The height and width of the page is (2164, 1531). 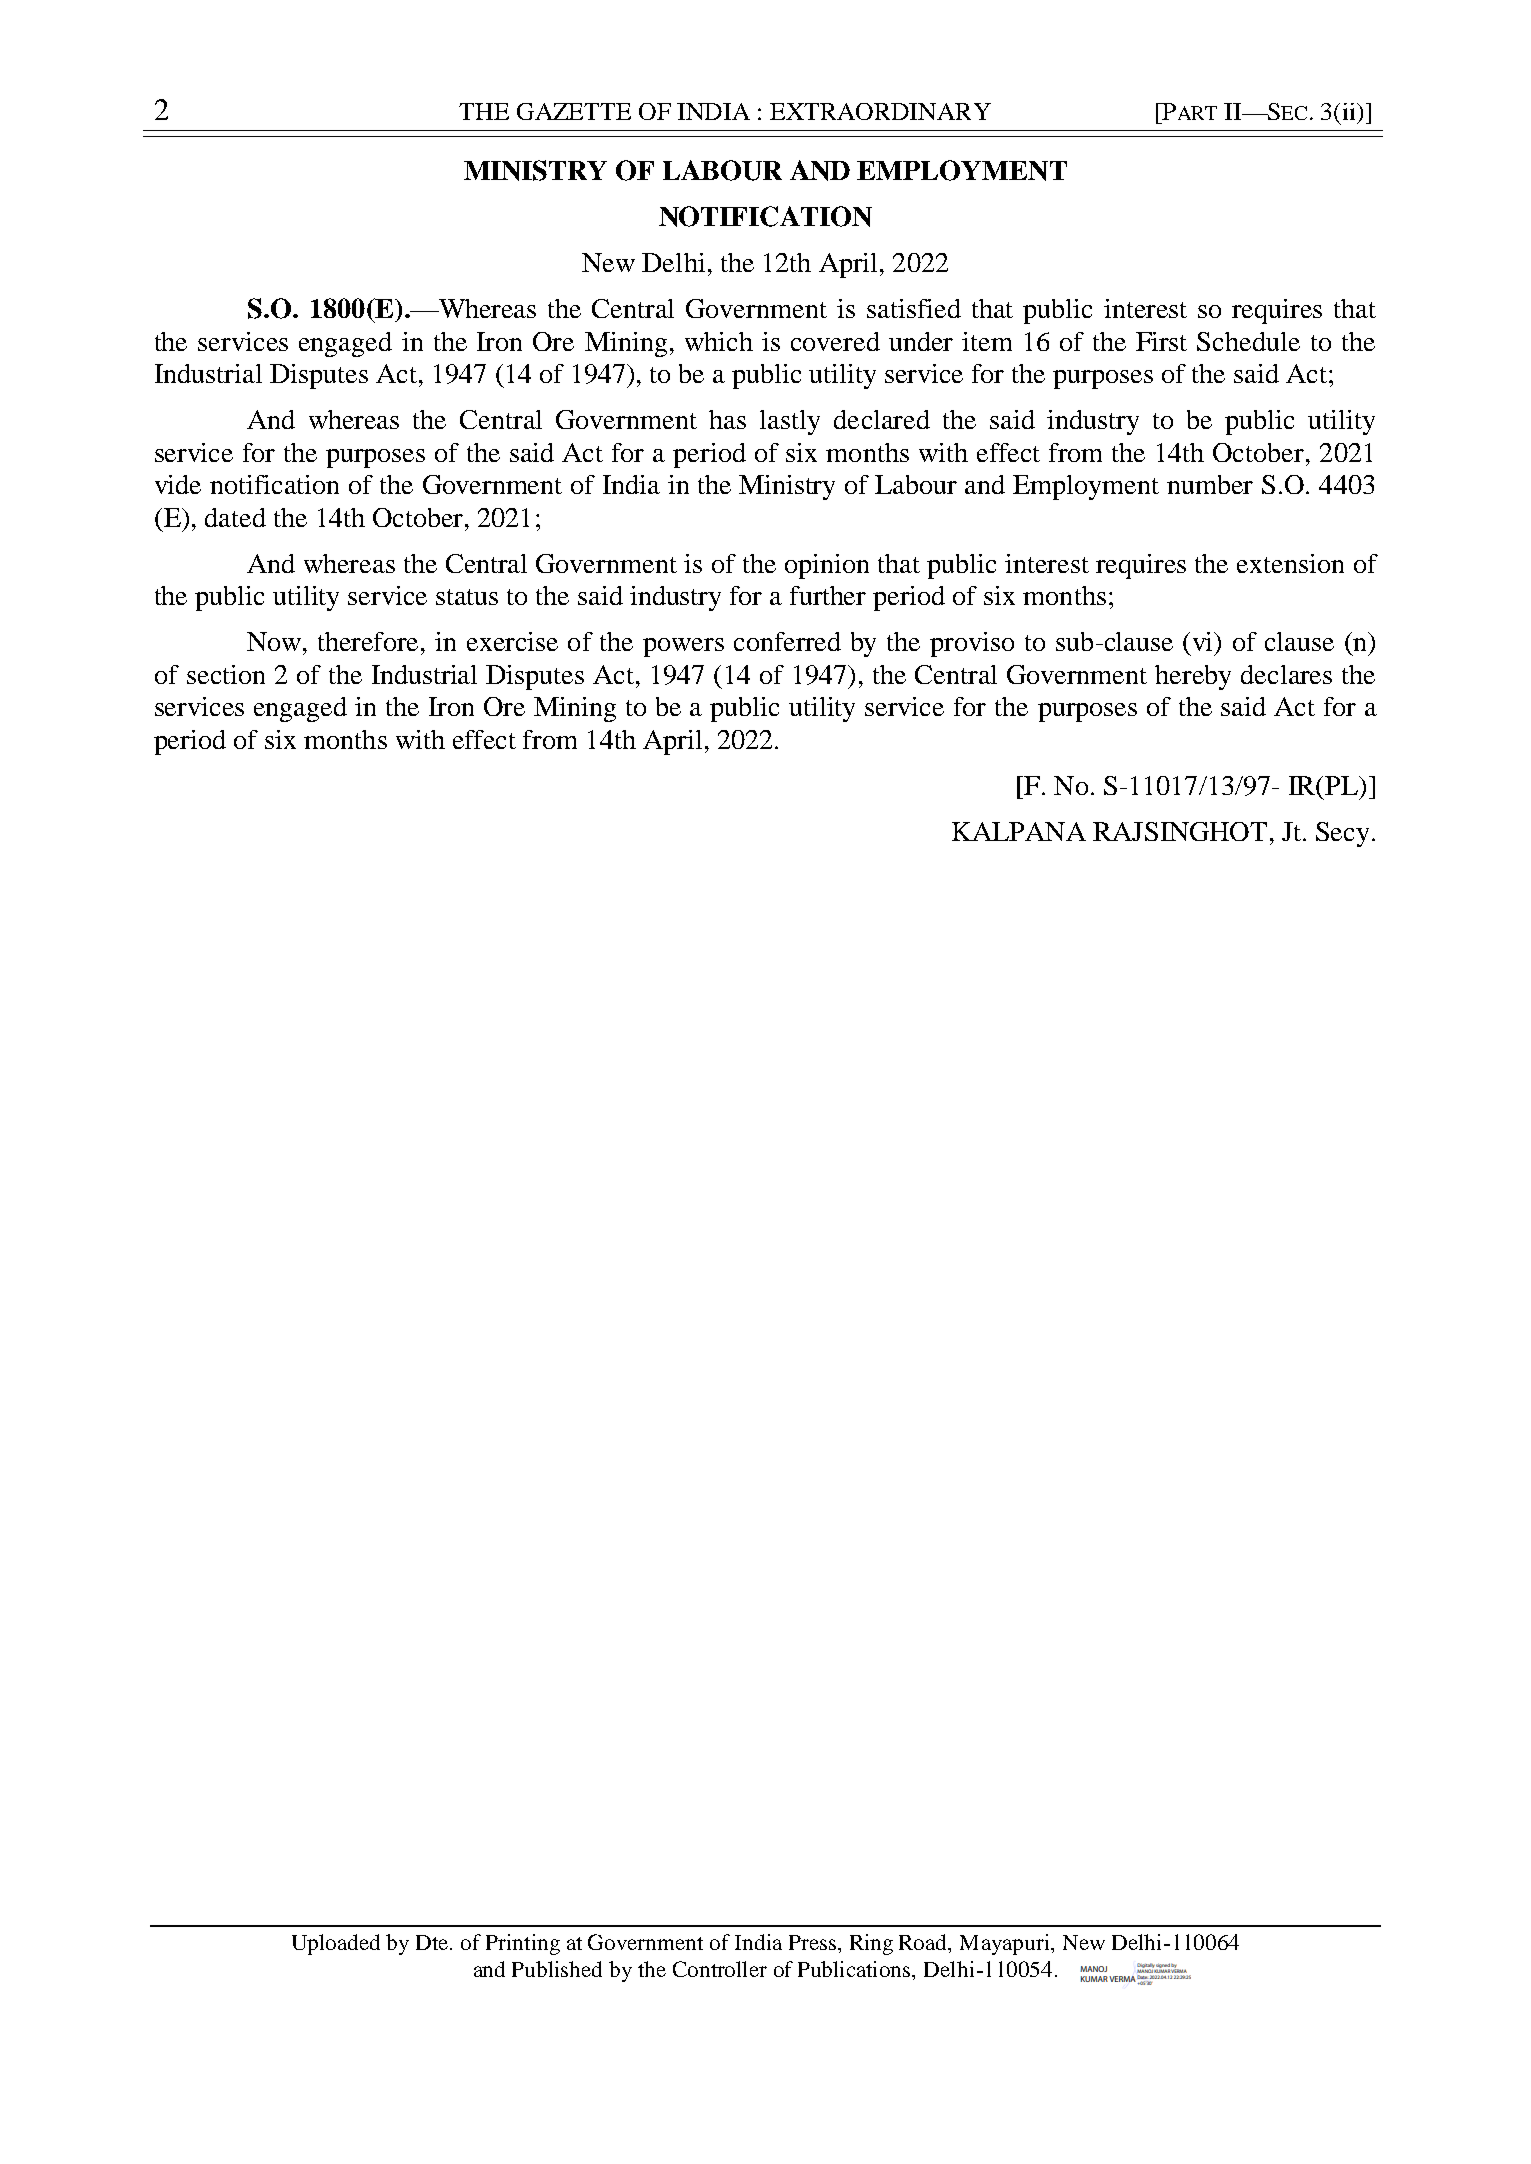 What do you see at coordinates (336, 1944) in the page?
I see `Uploaded` at bounding box center [336, 1944].
